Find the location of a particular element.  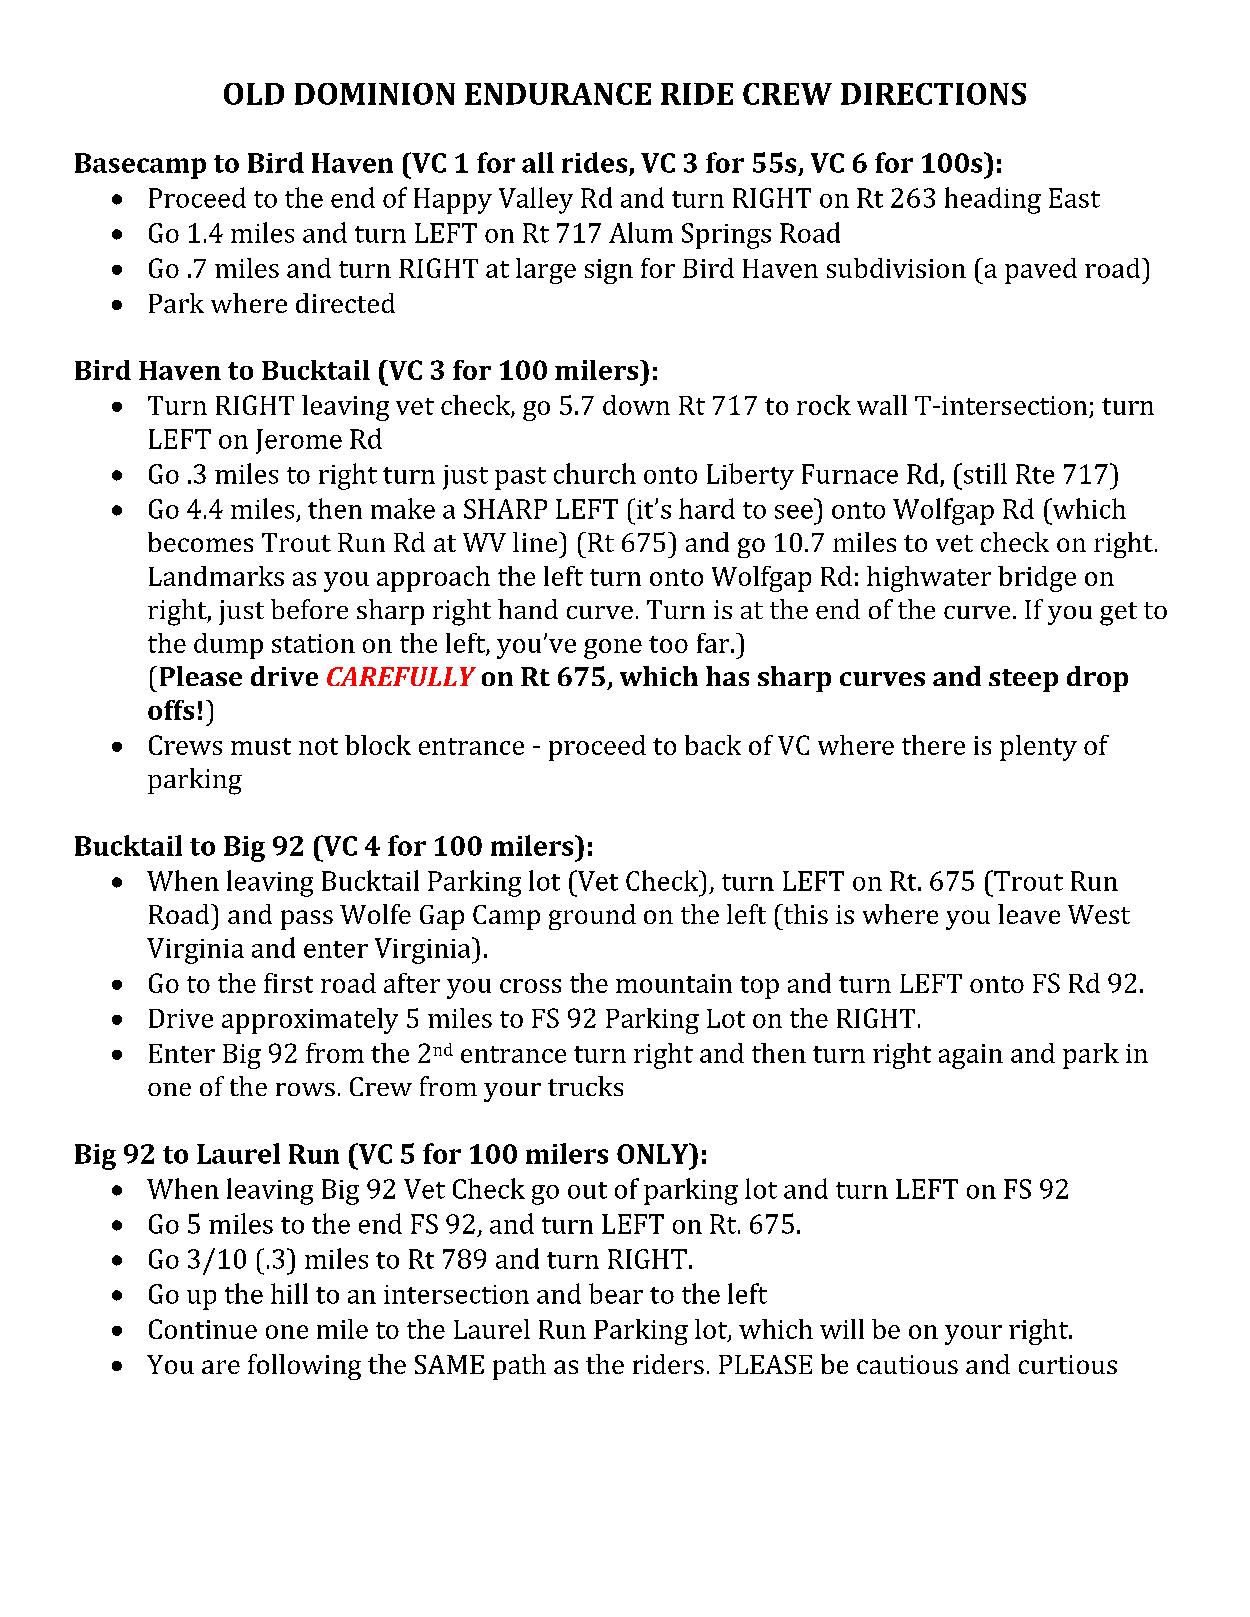

bear is located at coordinates (616, 1293).
